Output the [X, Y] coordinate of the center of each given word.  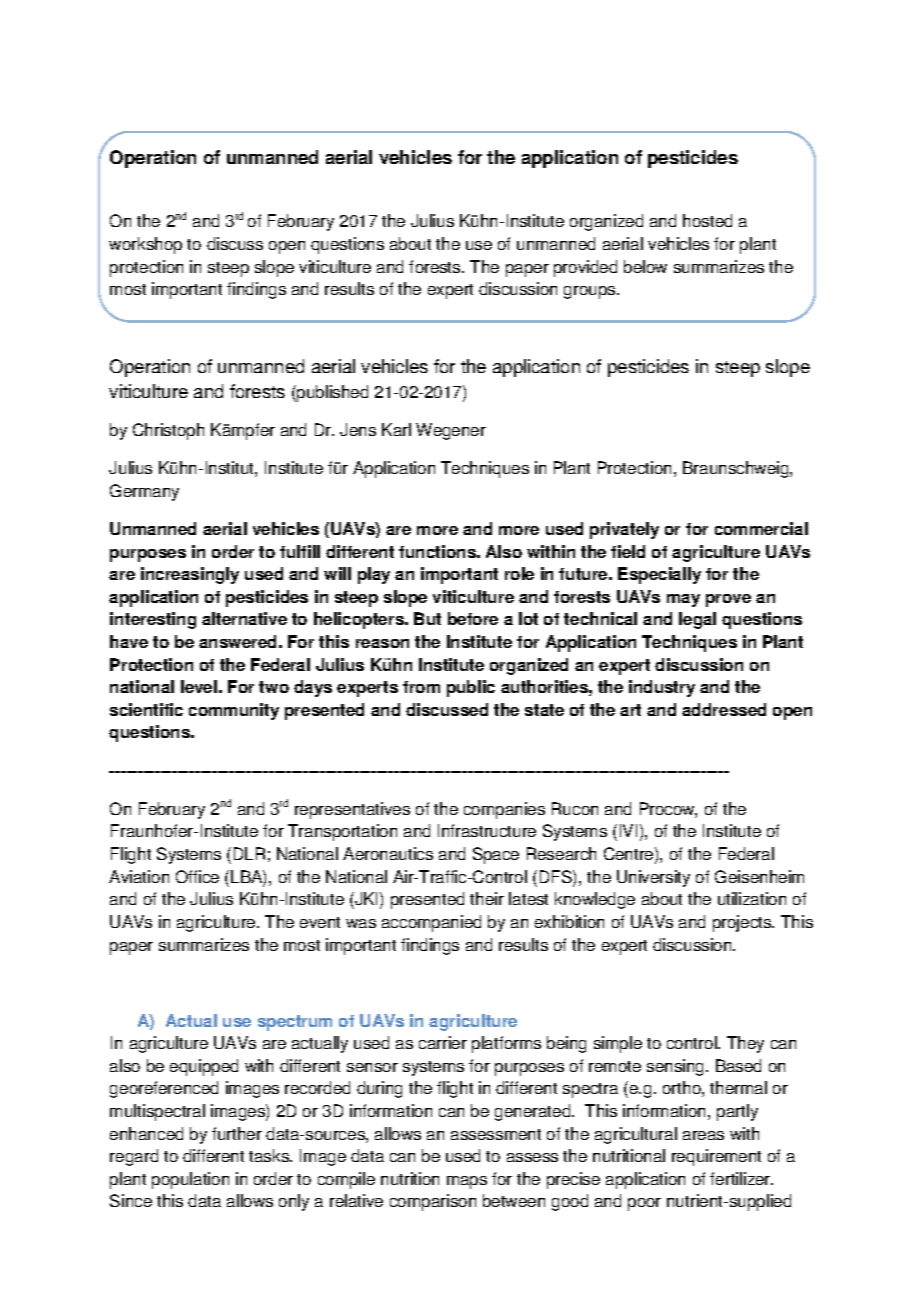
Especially [659, 575]
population [190, 1180]
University [653, 878]
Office [197, 876]
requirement [716, 1157]
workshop [145, 245]
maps [467, 1182]
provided [585, 268]
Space [496, 855]
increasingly [190, 575]
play [374, 575]
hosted [707, 220]
